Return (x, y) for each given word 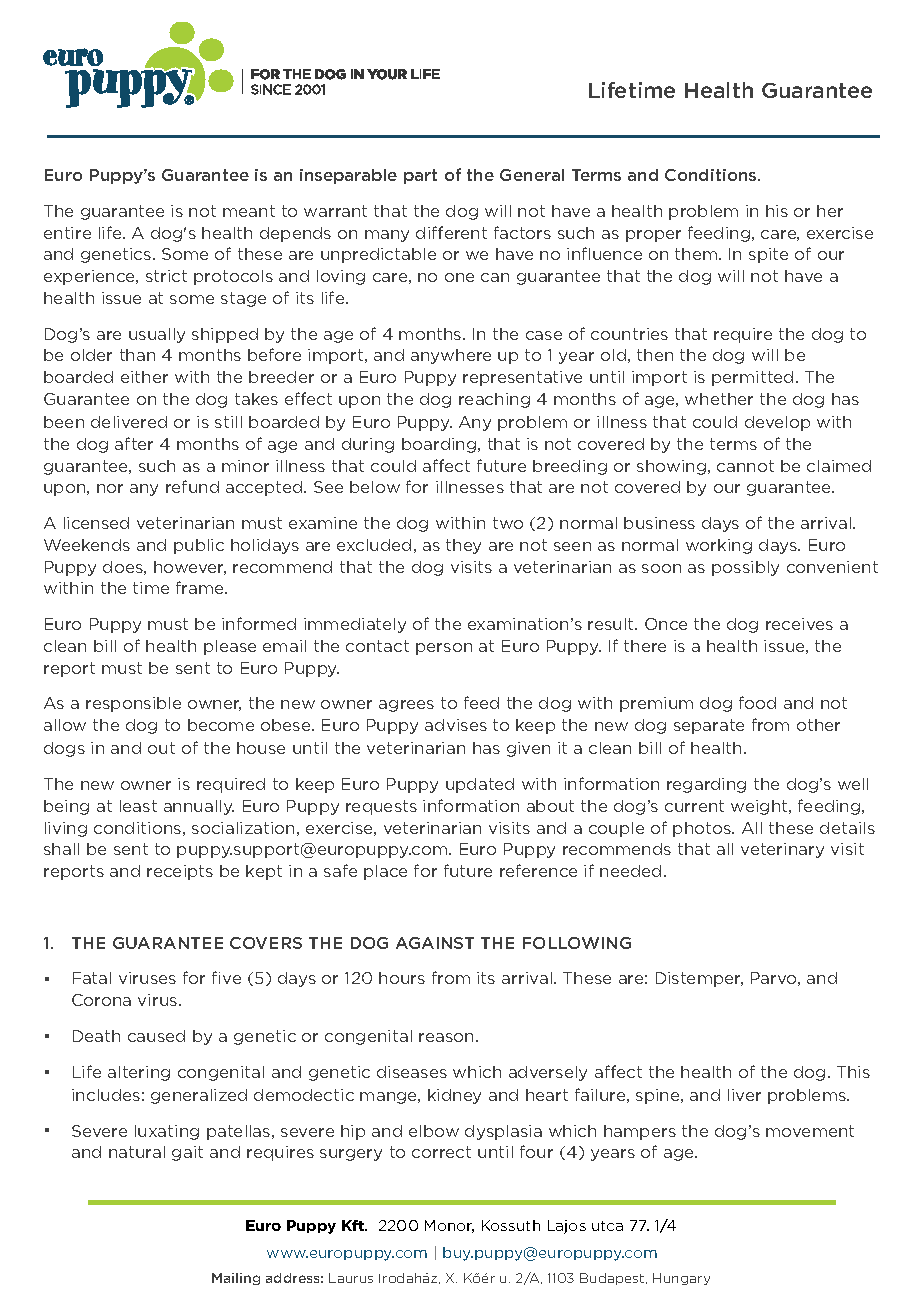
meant (249, 211)
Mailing (236, 1279)
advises (456, 725)
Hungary (681, 1279)
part (420, 176)
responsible (133, 704)
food (757, 702)
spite (768, 255)
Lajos (567, 1227)
